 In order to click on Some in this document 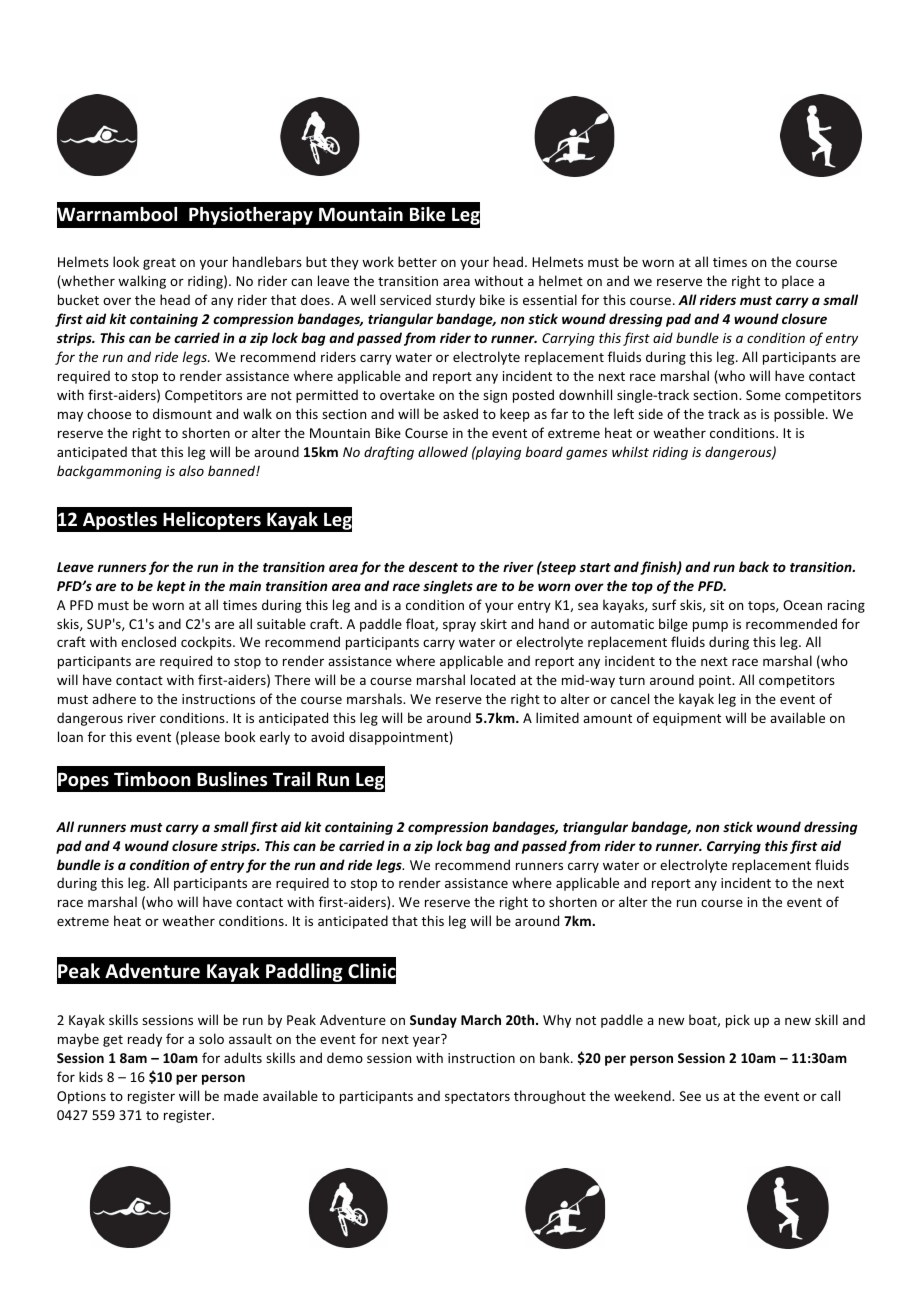, I will do `click(763, 395)`.
